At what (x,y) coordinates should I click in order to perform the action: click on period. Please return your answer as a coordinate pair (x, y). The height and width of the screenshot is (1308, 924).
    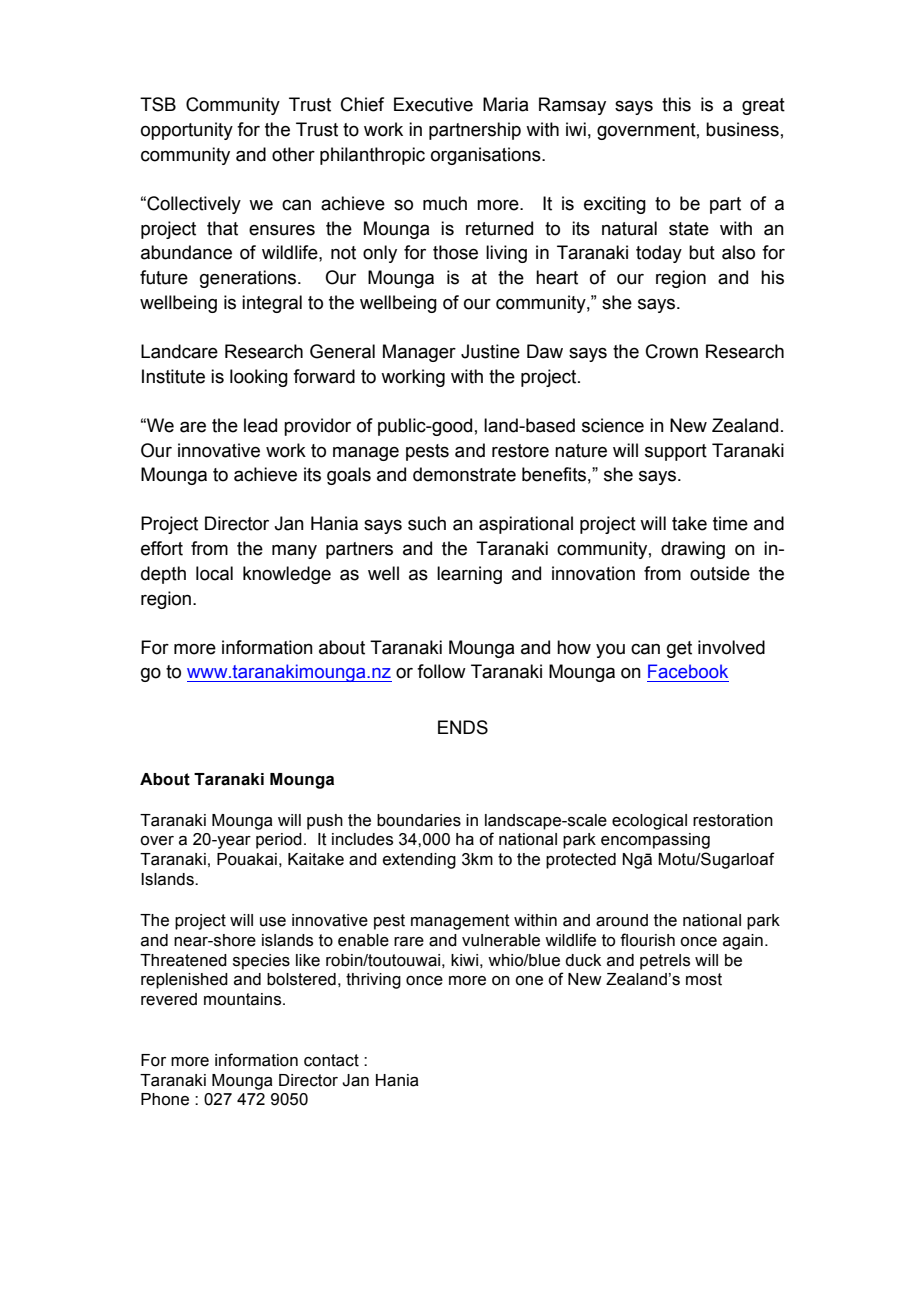
    Looking at the image, I should click on (279, 841).
